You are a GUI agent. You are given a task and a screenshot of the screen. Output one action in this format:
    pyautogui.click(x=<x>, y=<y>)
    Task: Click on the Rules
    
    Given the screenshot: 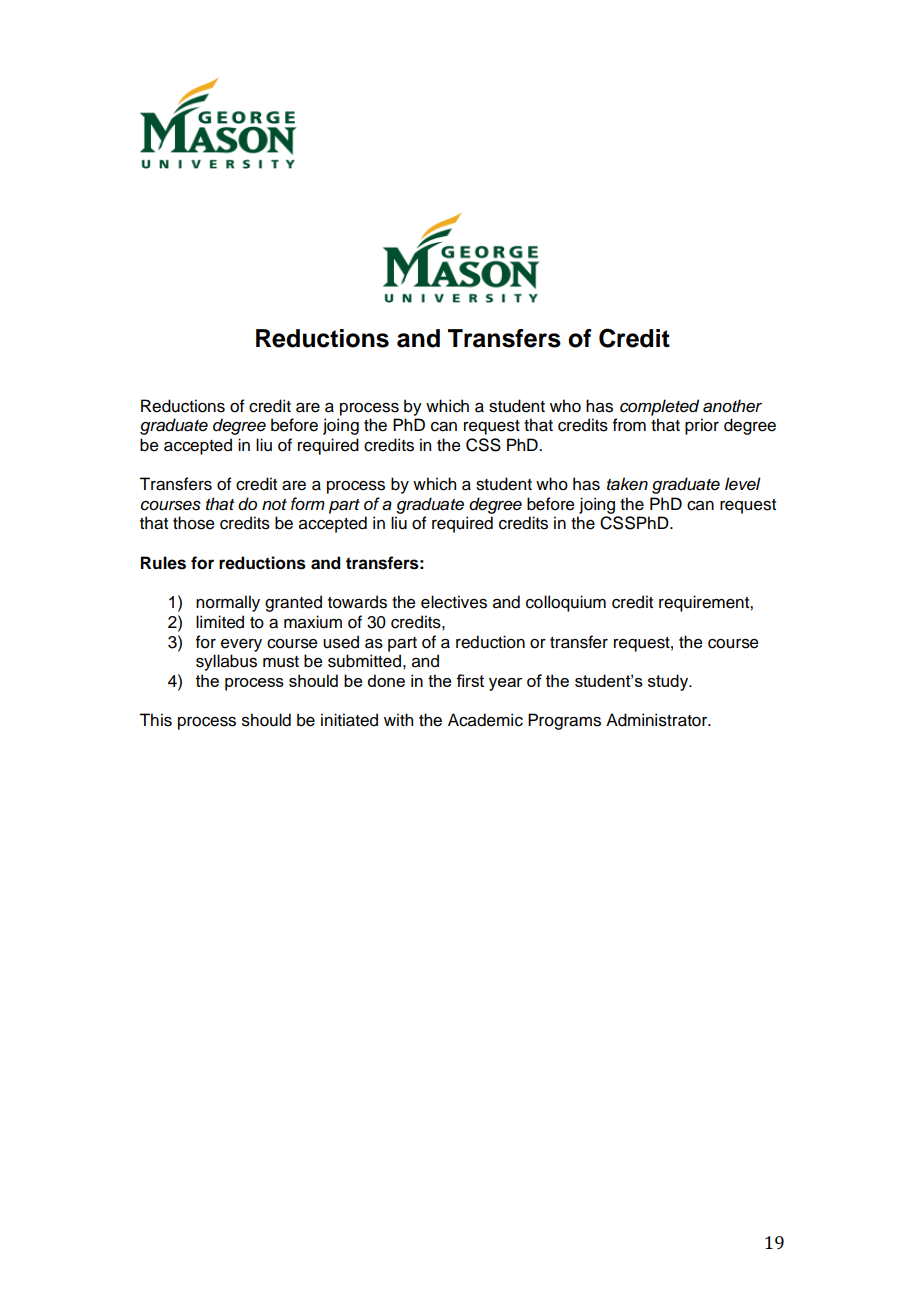 What is the action you would take?
    pyautogui.click(x=163, y=563)
